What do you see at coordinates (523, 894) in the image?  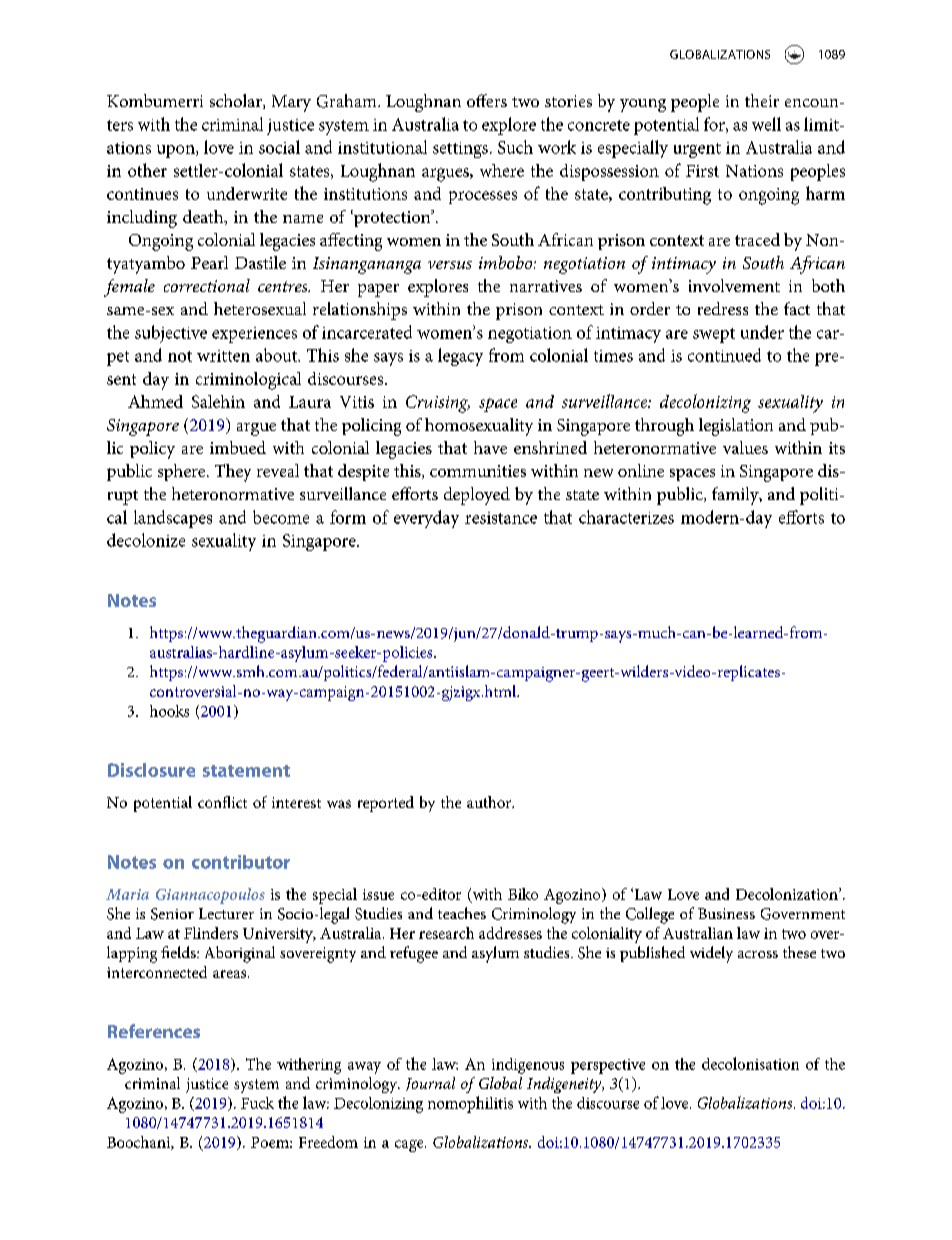 I see `Biko` at bounding box center [523, 894].
